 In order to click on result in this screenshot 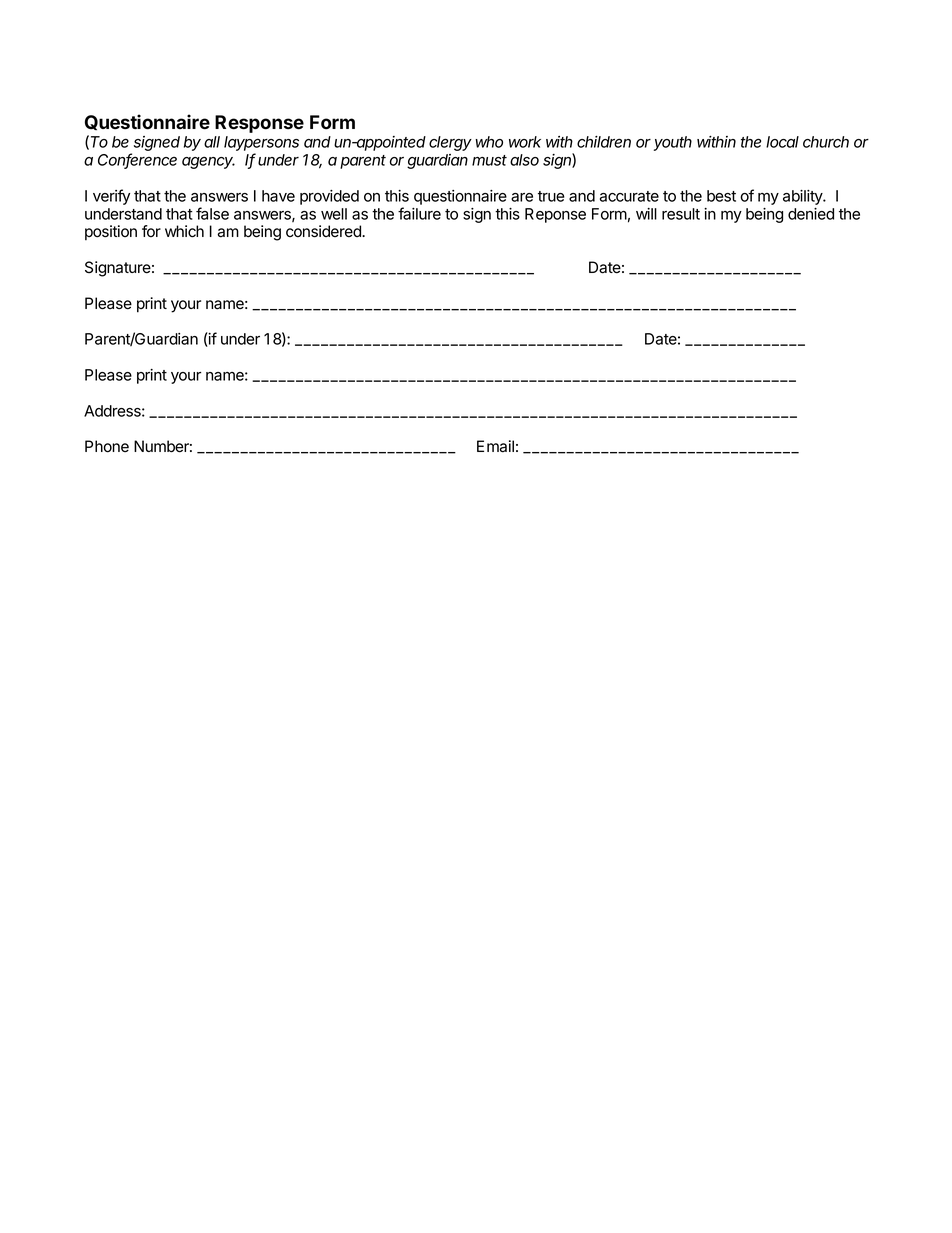, I will do `click(681, 214)`.
